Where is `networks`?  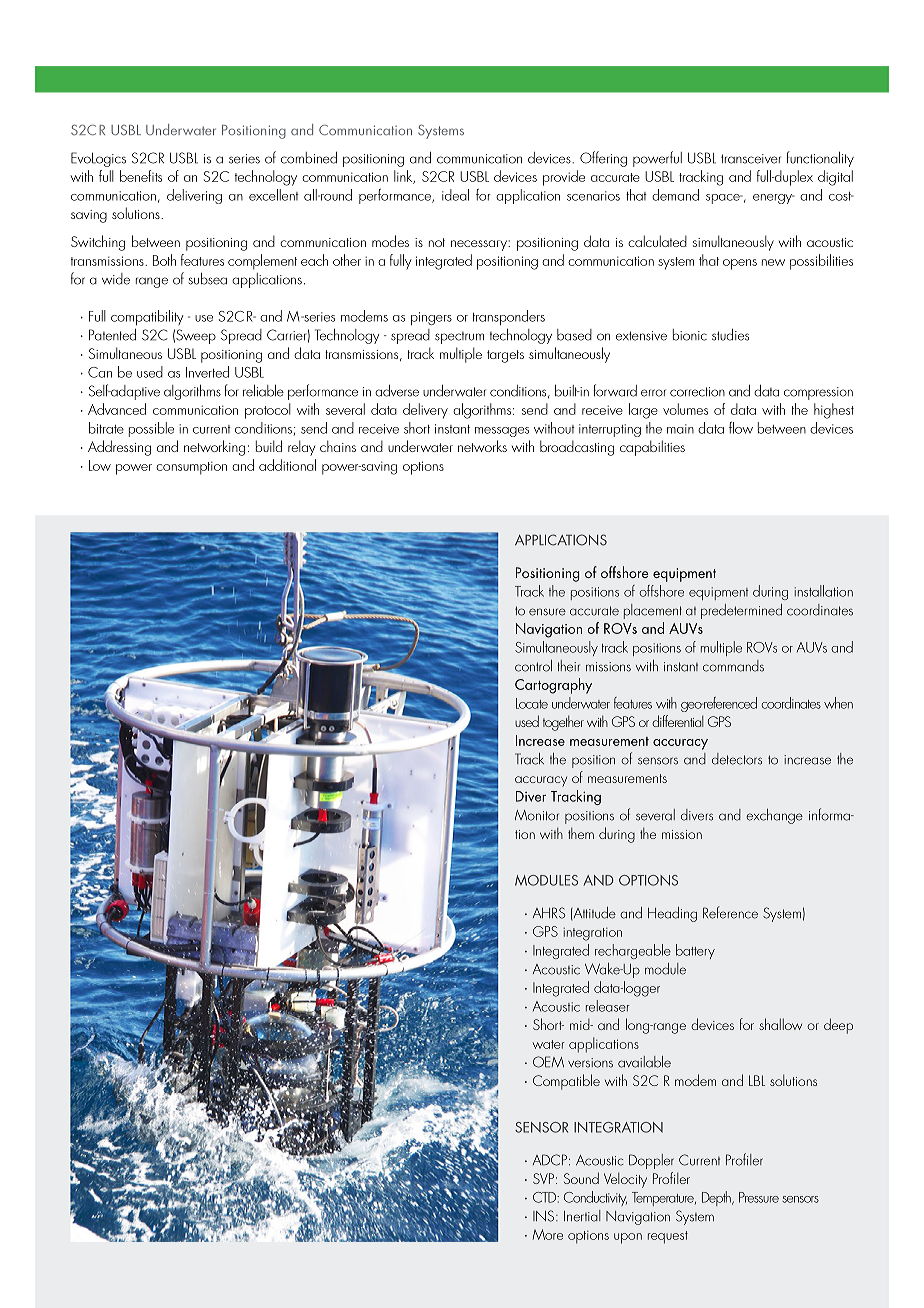
networks is located at coordinates (482, 446).
